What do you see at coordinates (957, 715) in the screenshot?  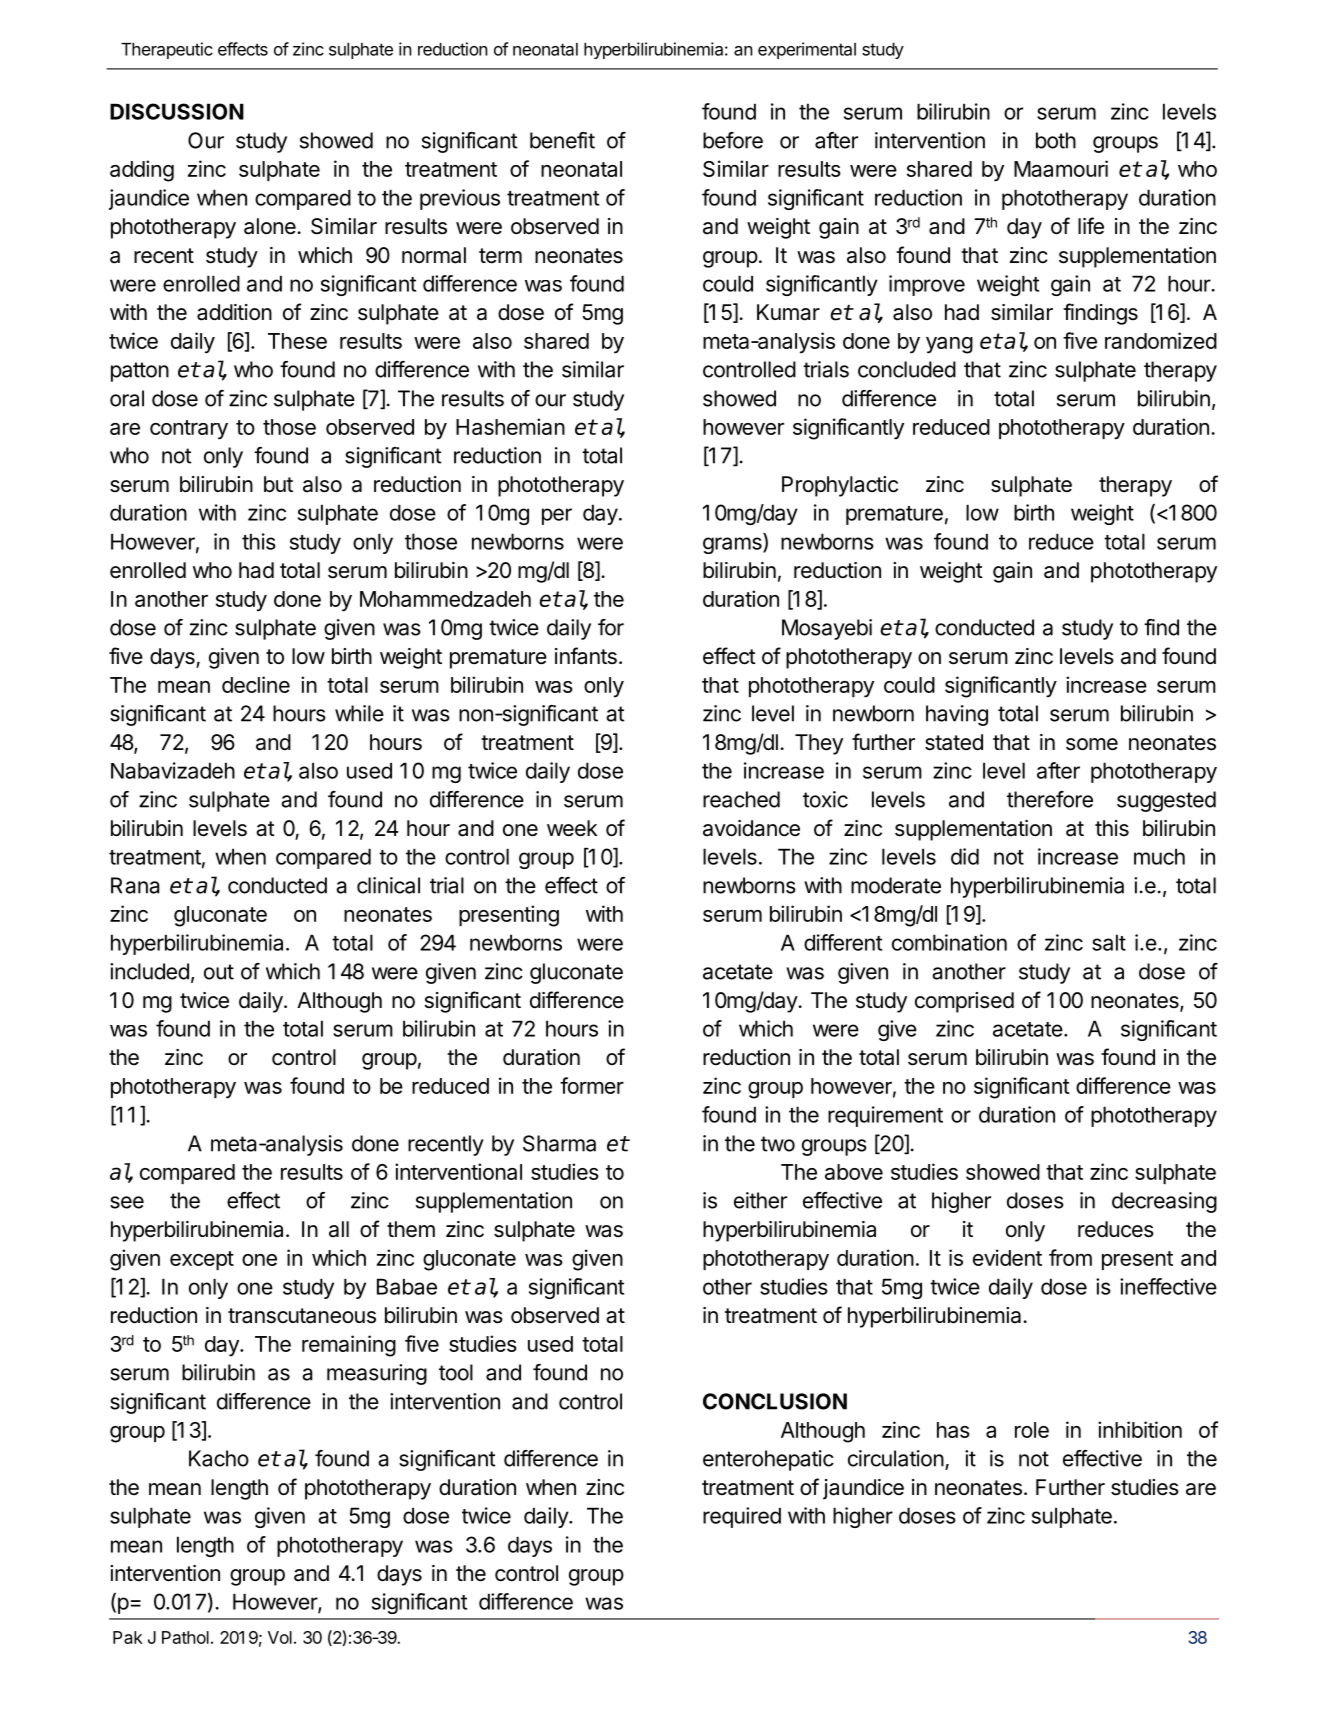 I see `having` at bounding box center [957, 715].
